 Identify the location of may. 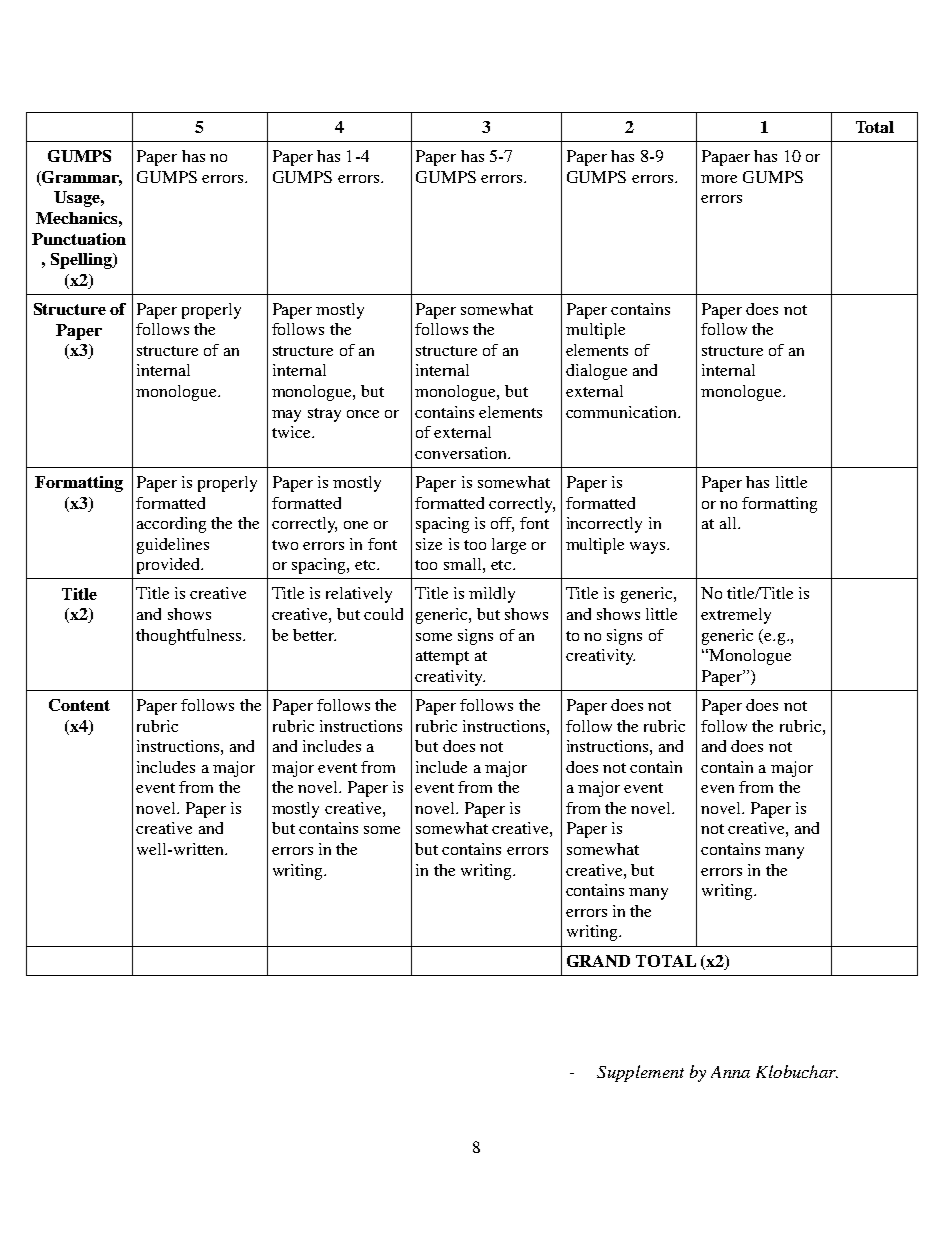
(286, 416).
